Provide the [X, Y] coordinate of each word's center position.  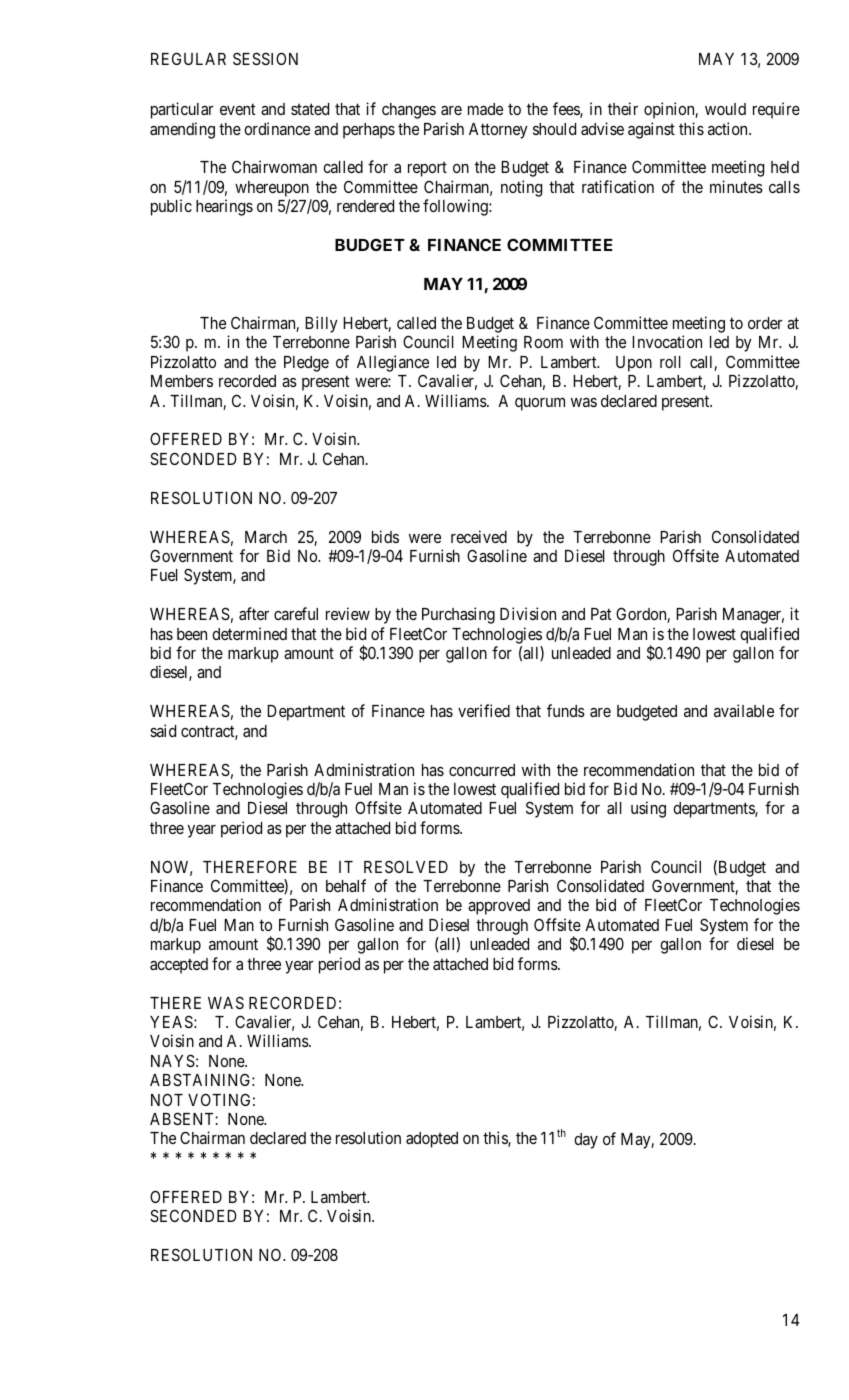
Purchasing [458, 615]
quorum [540, 404]
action [729, 128]
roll [670, 362]
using [648, 809]
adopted [432, 1140]
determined [249, 633]
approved [499, 907]
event [237, 109]
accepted [179, 966]
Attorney [498, 131]
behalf [346, 885]
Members [182, 381]
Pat [601, 614]
